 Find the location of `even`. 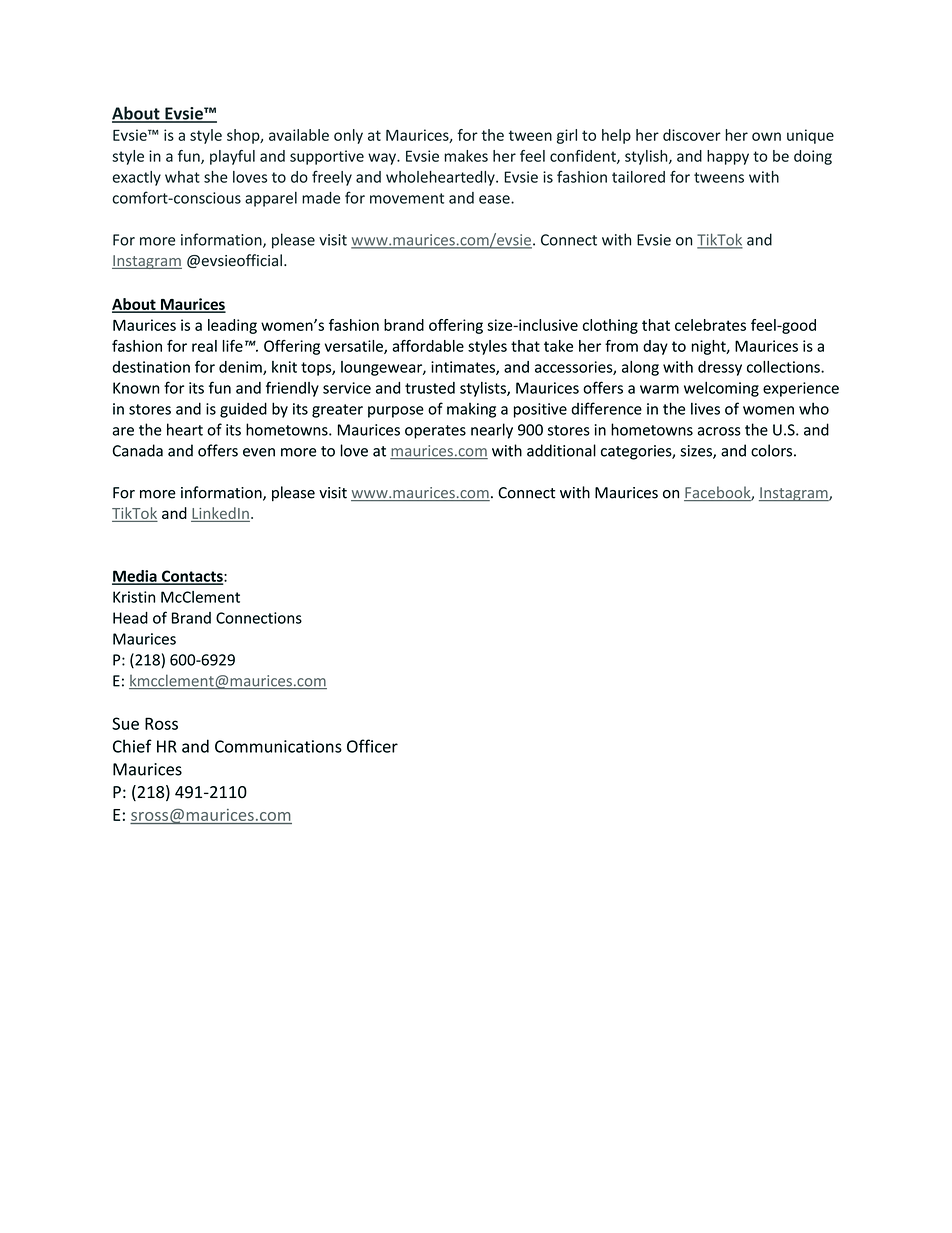

even is located at coordinates (259, 452).
